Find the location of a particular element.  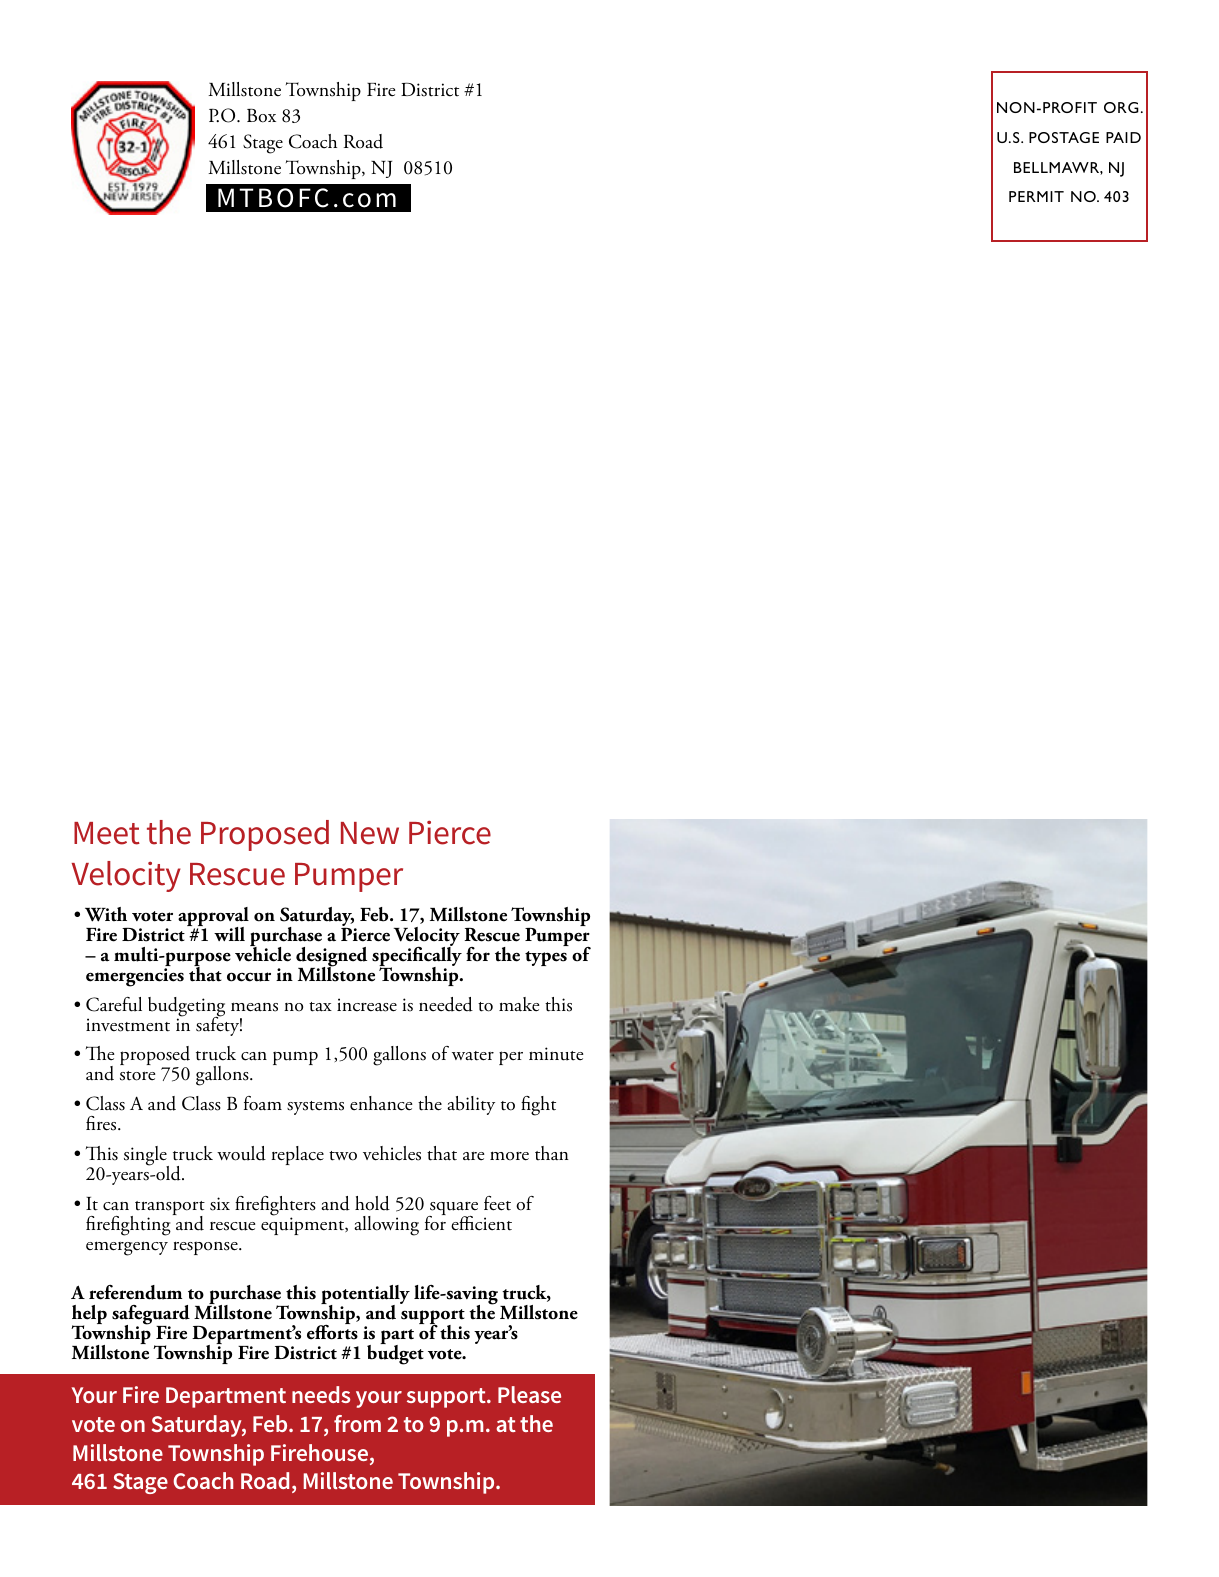

Please is located at coordinates (529, 1394).
